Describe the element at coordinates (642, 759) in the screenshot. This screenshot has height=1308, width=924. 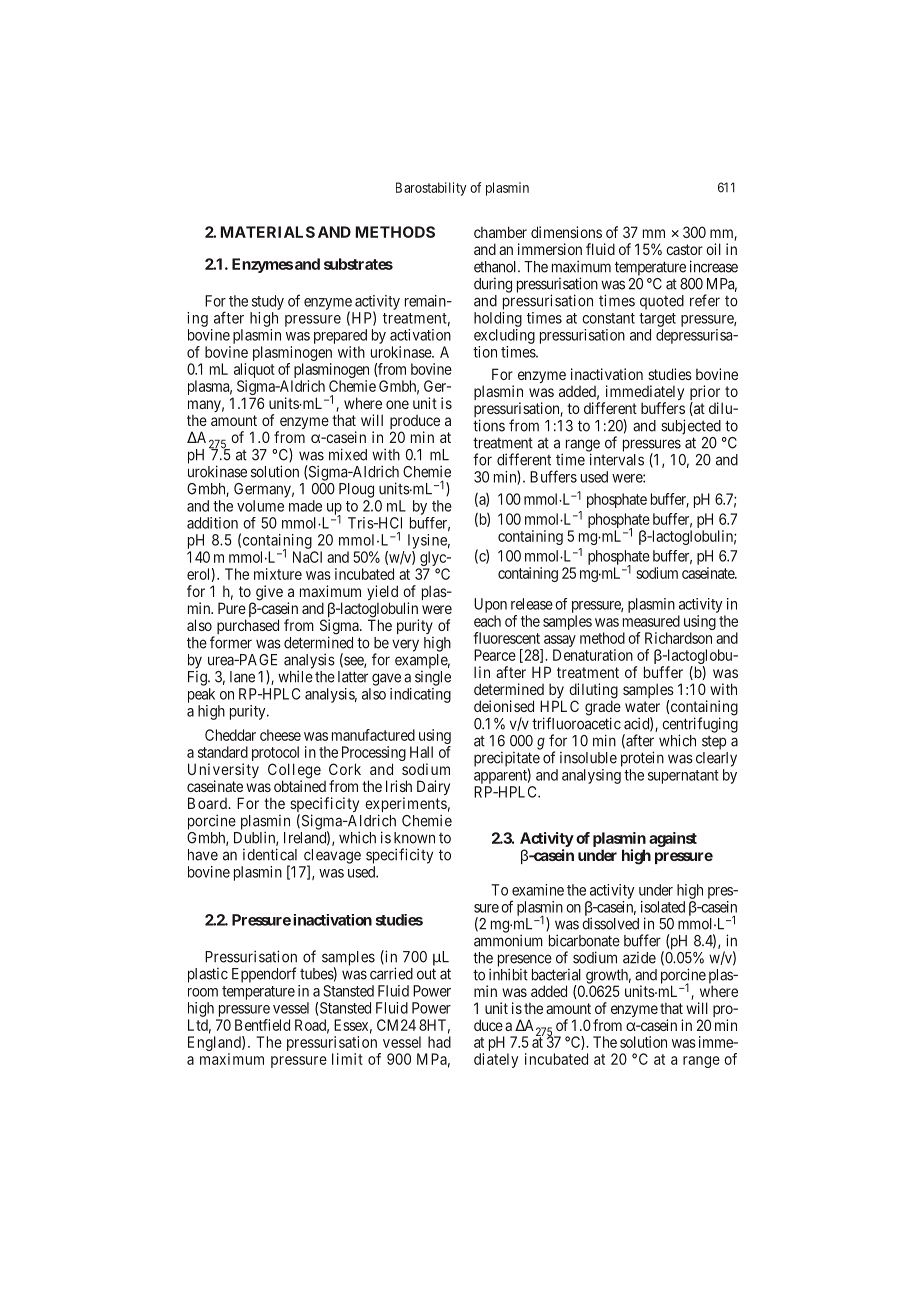
I see `protein` at that location.
